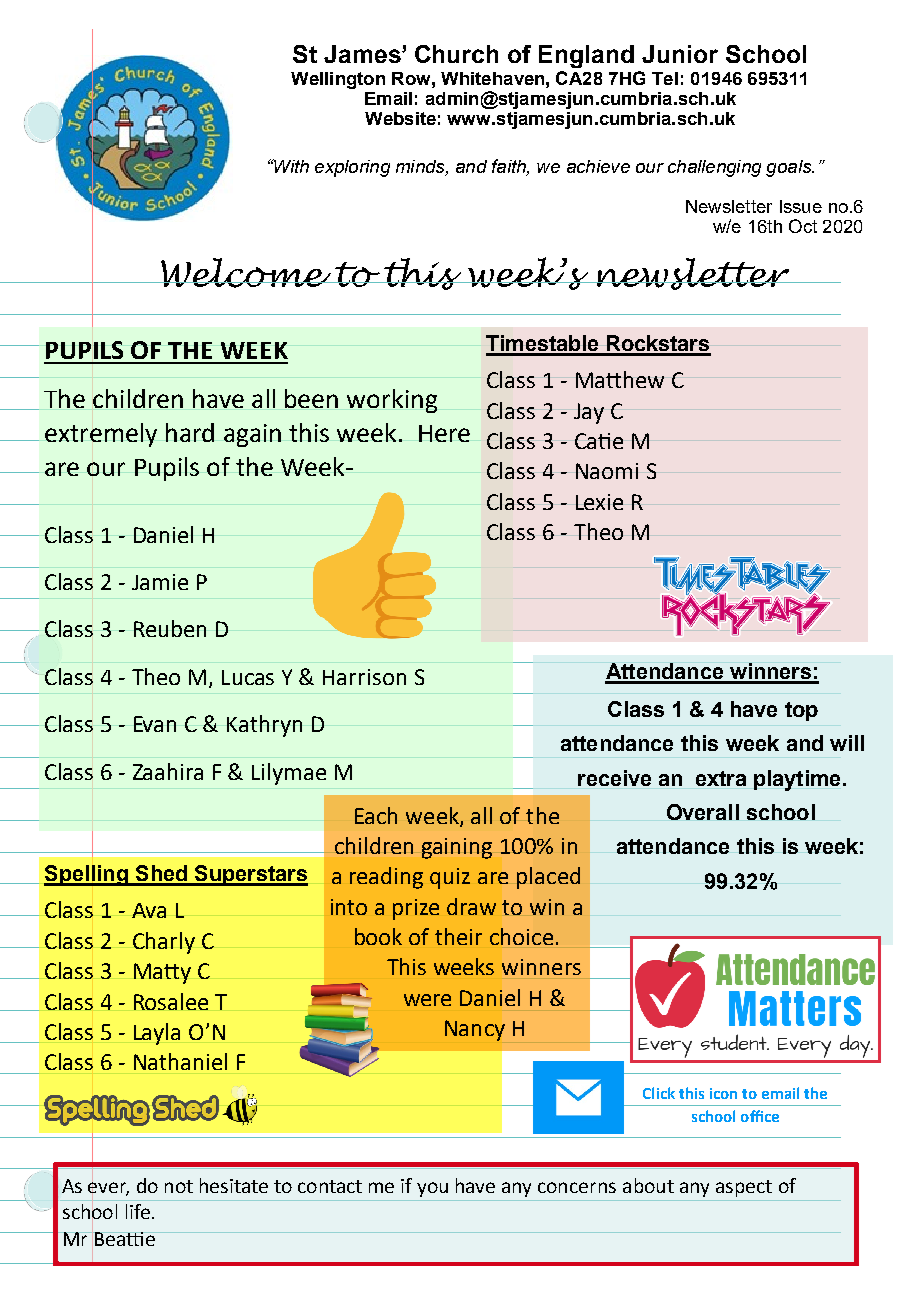  What do you see at coordinates (392, 401) in the document?
I see `working` at bounding box center [392, 401].
